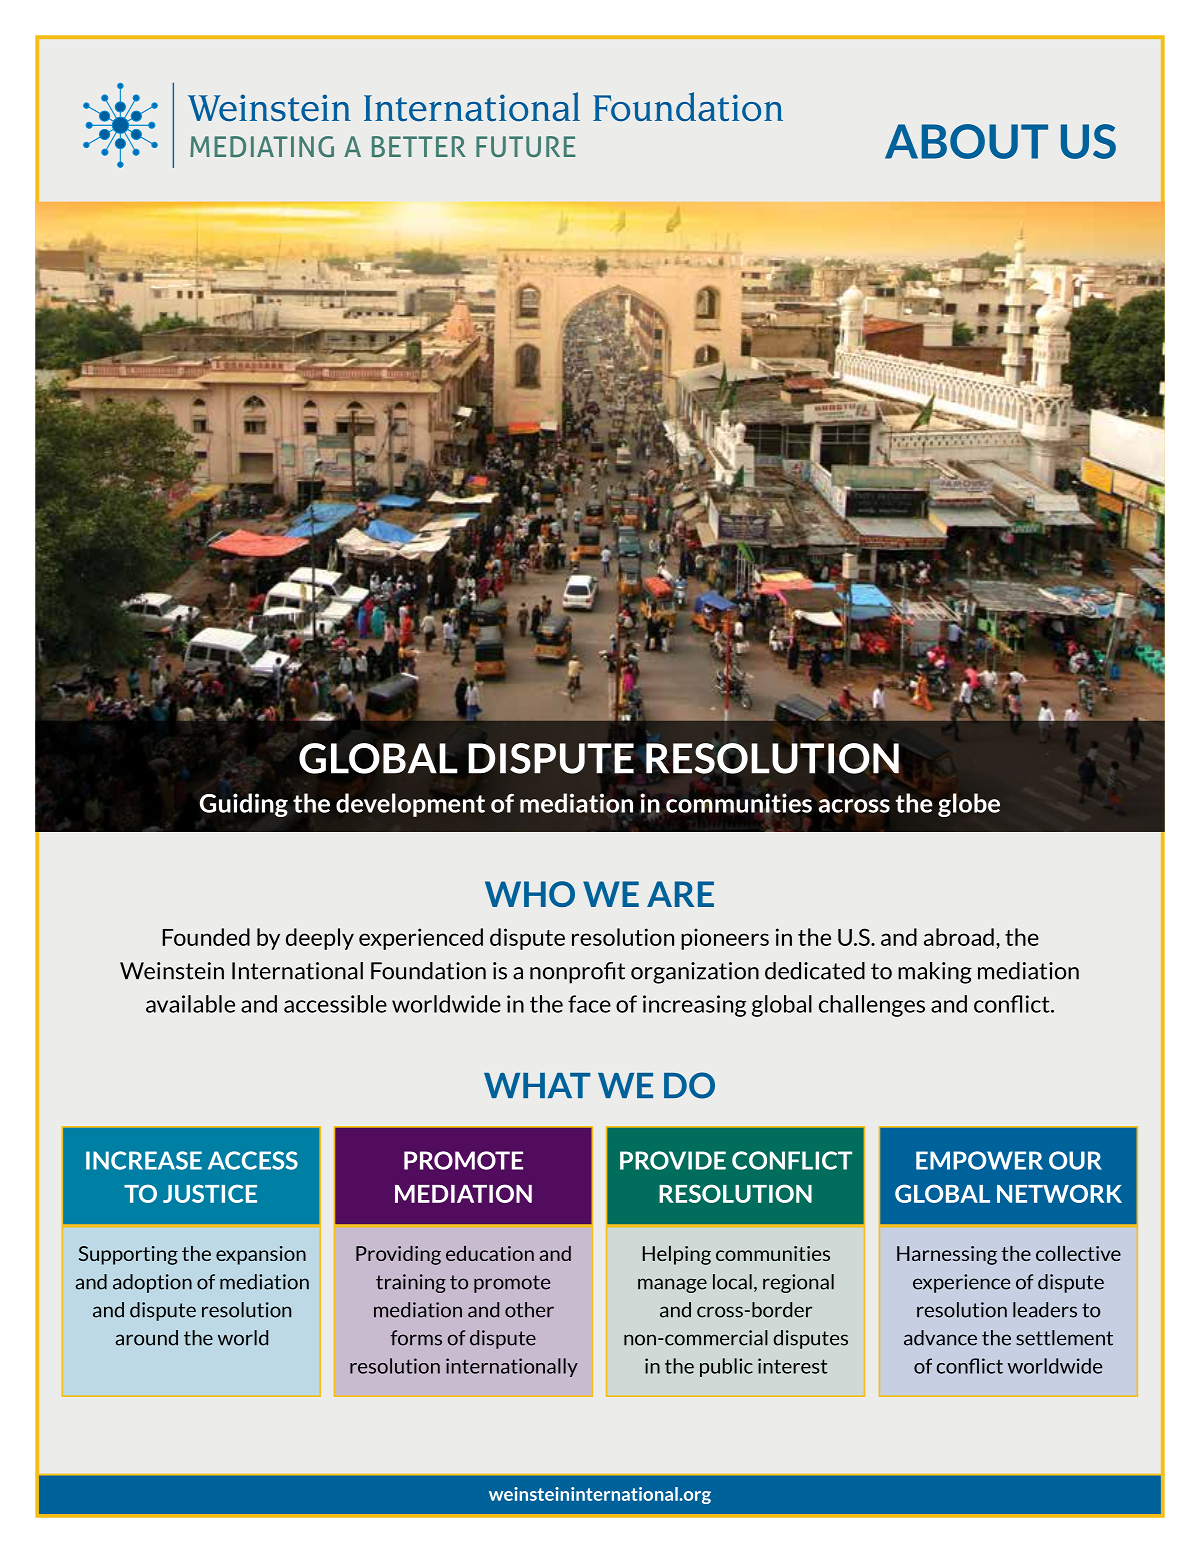 This screenshot has width=1200, height=1553. What do you see at coordinates (410, 805) in the screenshot?
I see `development` at bounding box center [410, 805].
